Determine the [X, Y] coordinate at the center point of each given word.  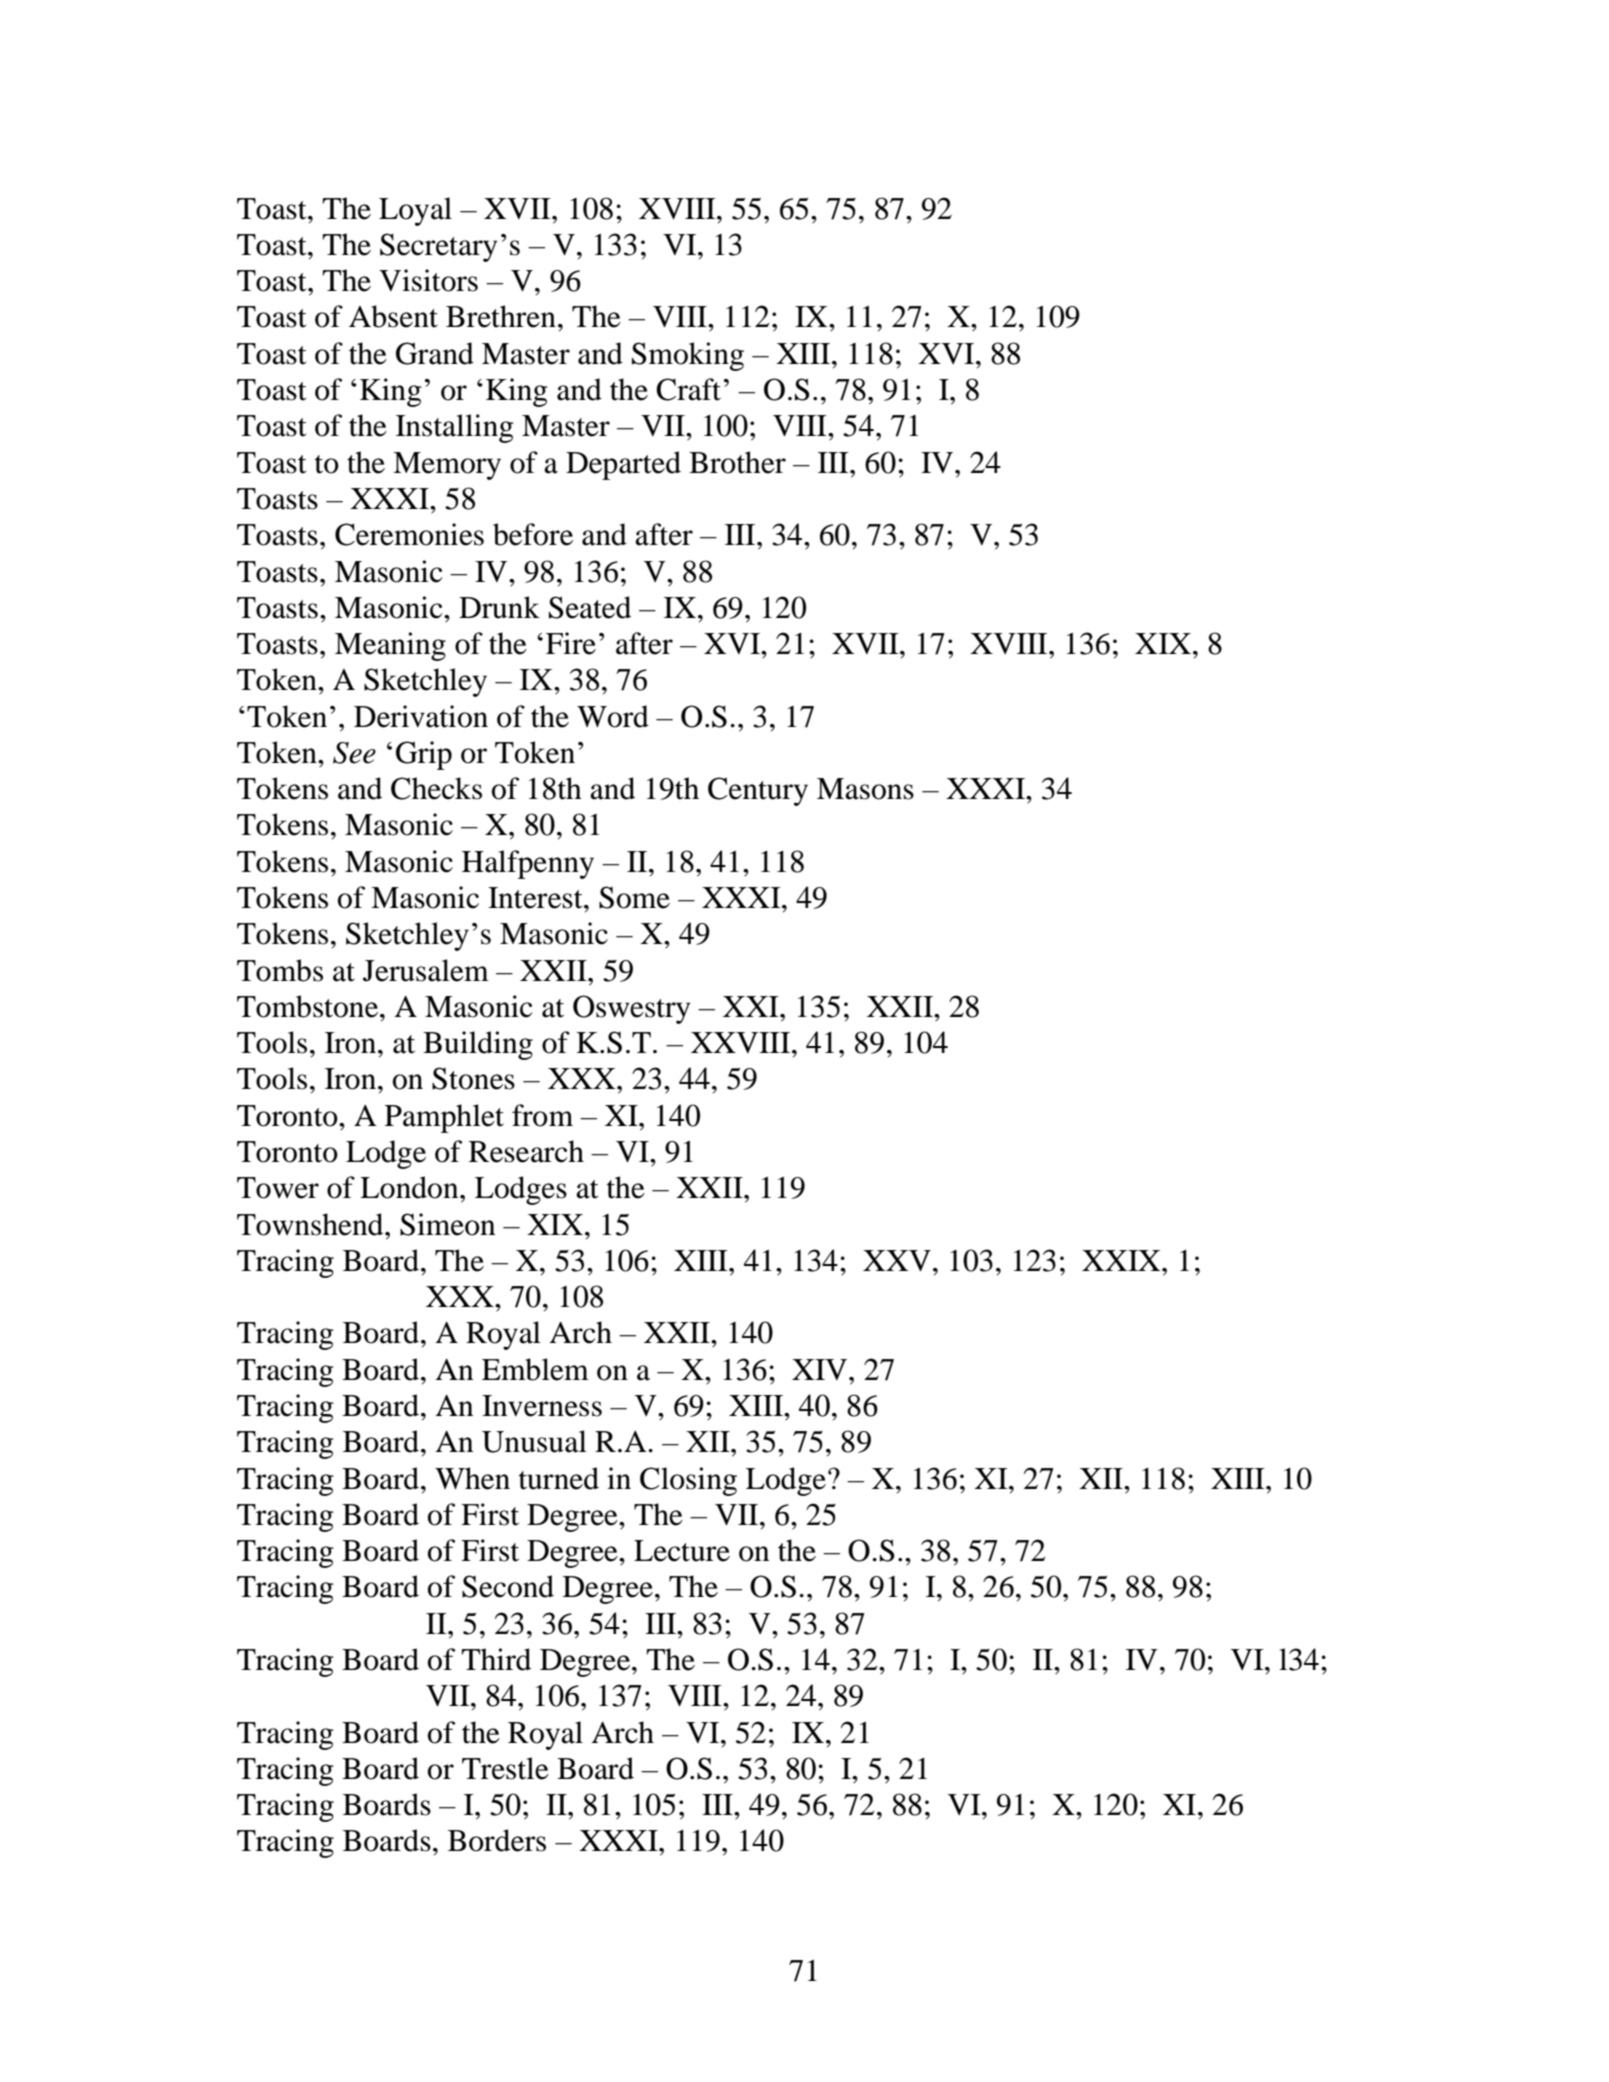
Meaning [390, 646]
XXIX [1122, 1260]
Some [634, 897]
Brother [737, 462]
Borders [497, 1840]
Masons [865, 789]
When [472, 1478]
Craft [688, 389]
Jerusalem [426, 970]
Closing [688, 1481]
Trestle [505, 1768]
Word [613, 716]
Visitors [428, 280]
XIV [821, 1369]
